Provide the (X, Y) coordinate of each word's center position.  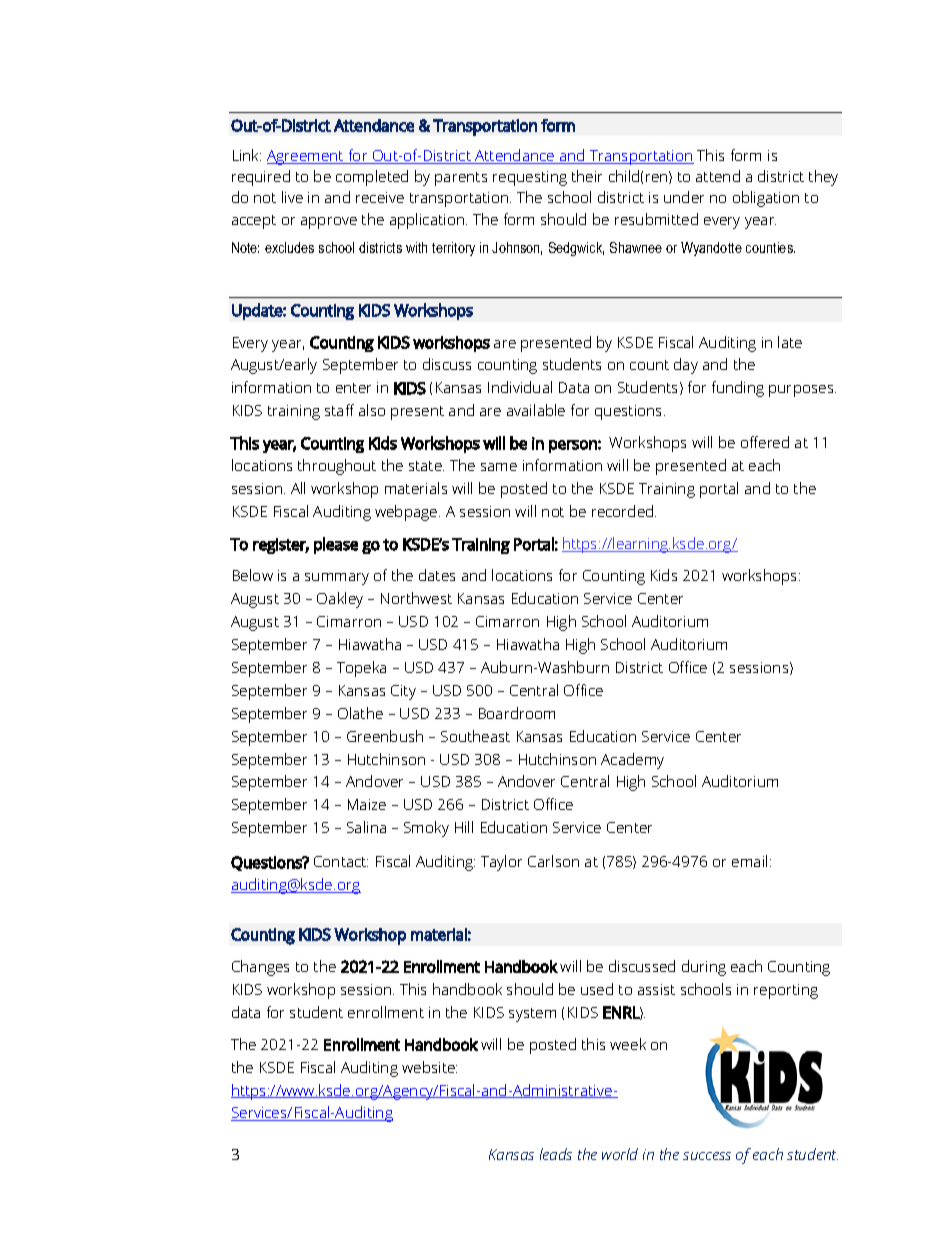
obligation (766, 199)
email (749, 861)
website (429, 1067)
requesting (530, 178)
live (292, 197)
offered (765, 442)
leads (556, 1154)
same (499, 467)
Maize (367, 804)
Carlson (553, 861)
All (298, 488)
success (707, 1156)
